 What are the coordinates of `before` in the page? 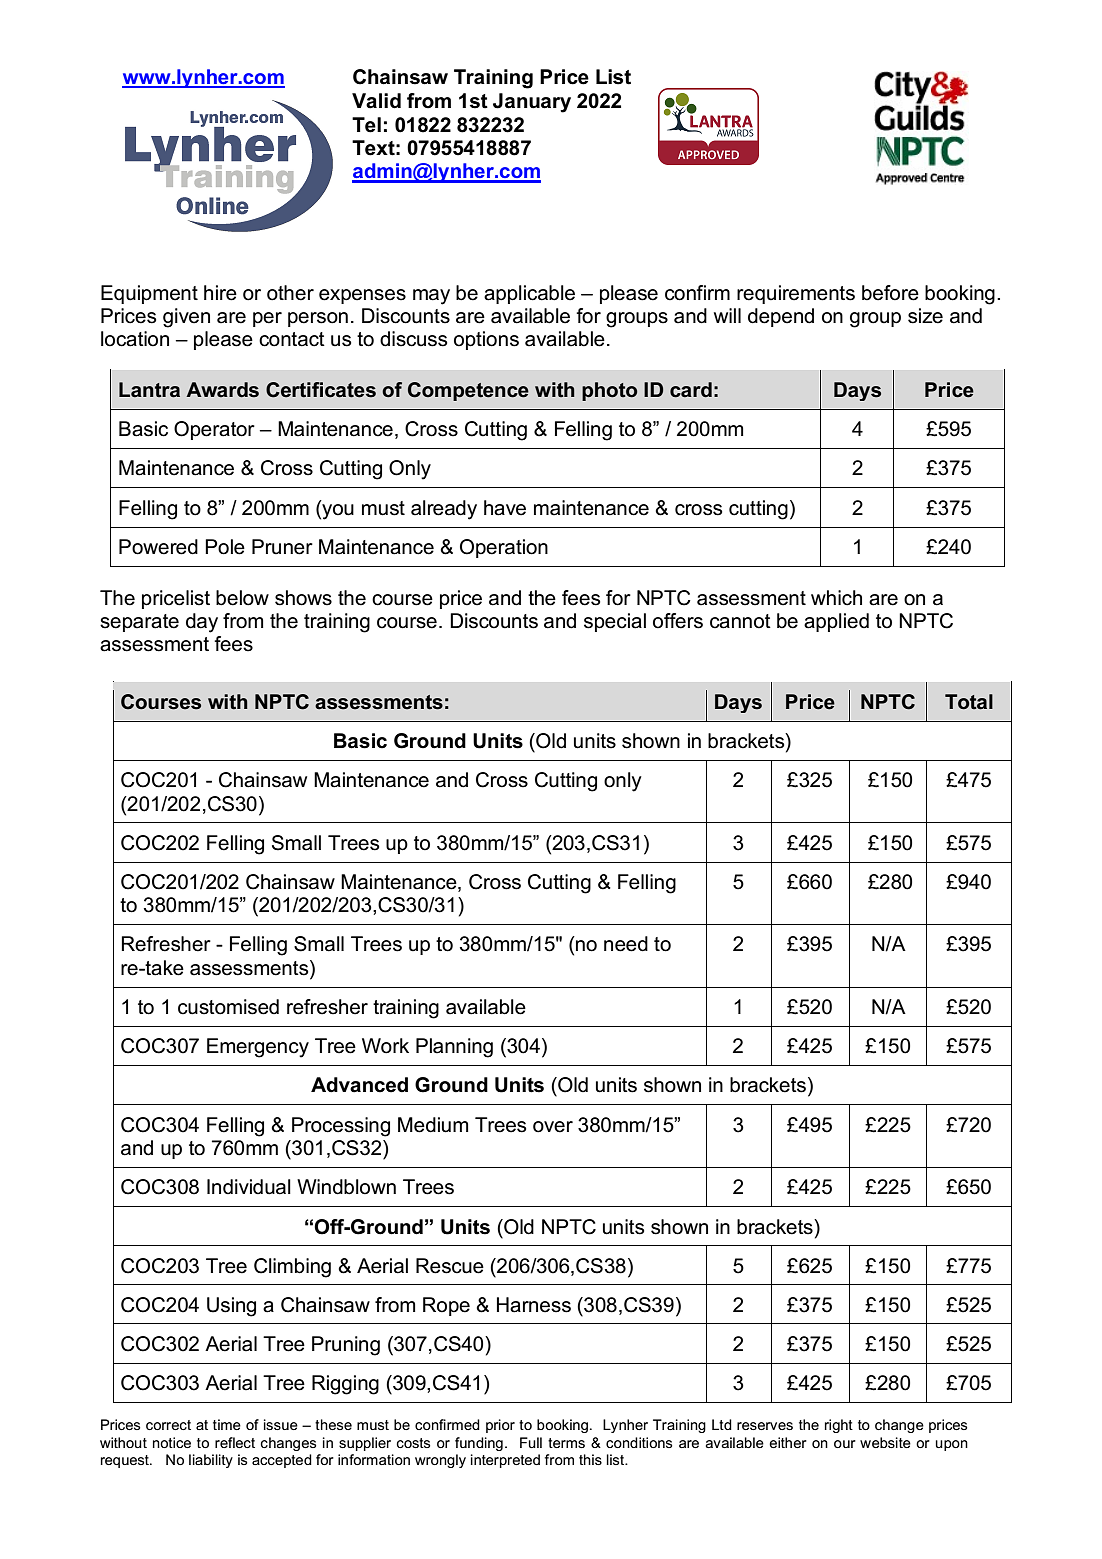 It's located at (890, 293).
